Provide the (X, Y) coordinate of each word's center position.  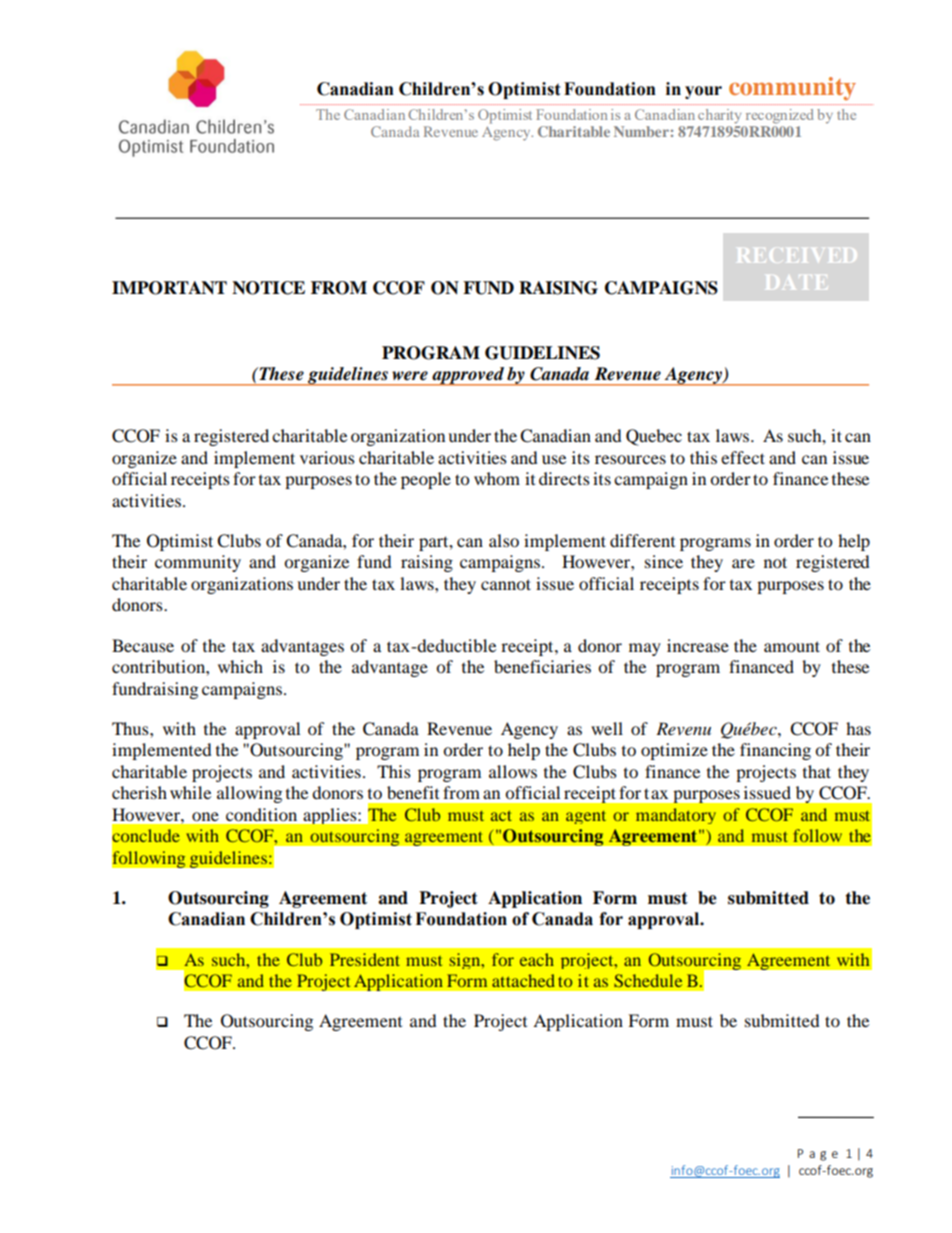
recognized (779, 116)
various (327, 457)
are (743, 563)
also (504, 540)
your (703, 92)
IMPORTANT (169, 288)
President (365, 959)
